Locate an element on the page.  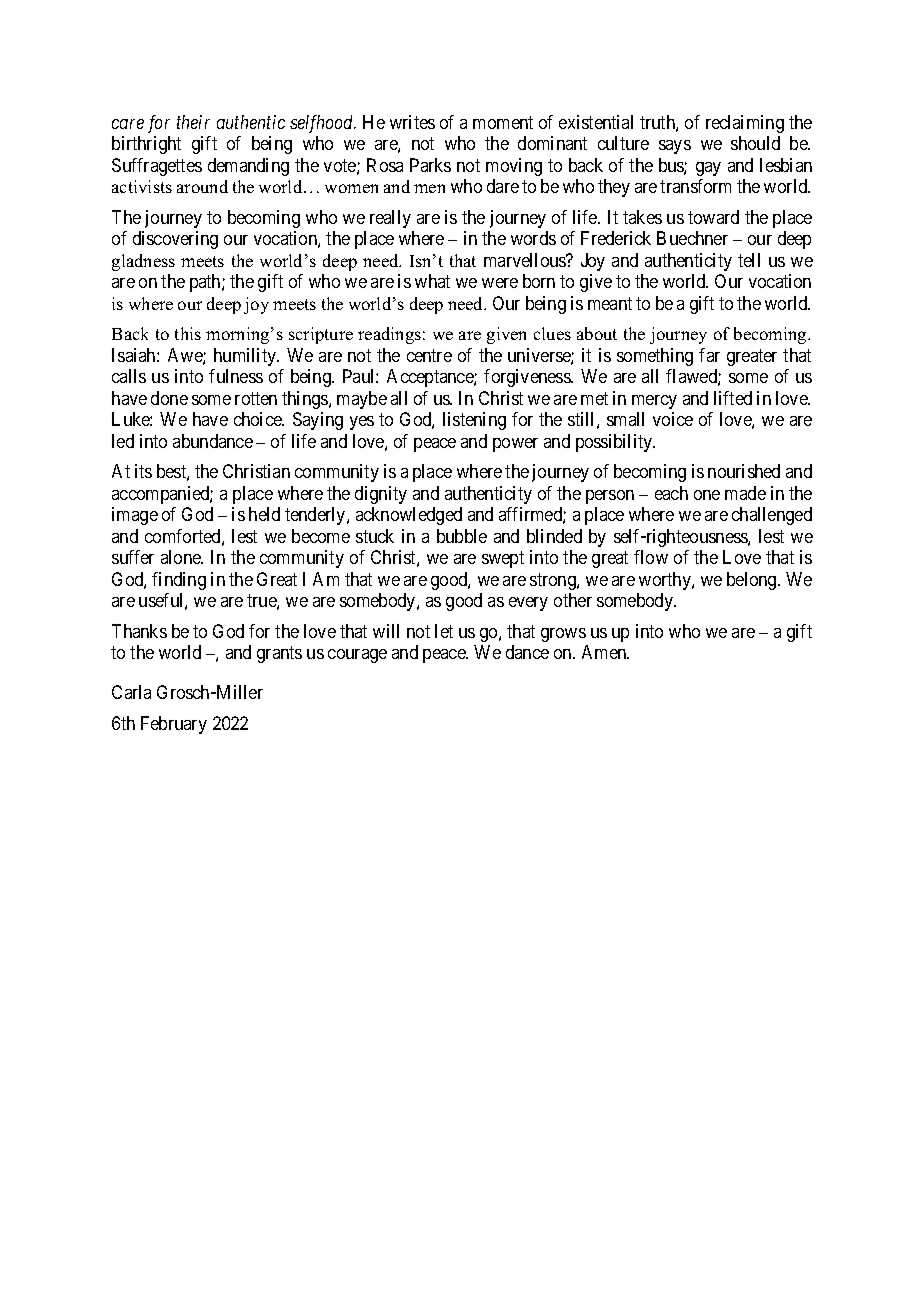
says is located at coordinates (675, 147).
